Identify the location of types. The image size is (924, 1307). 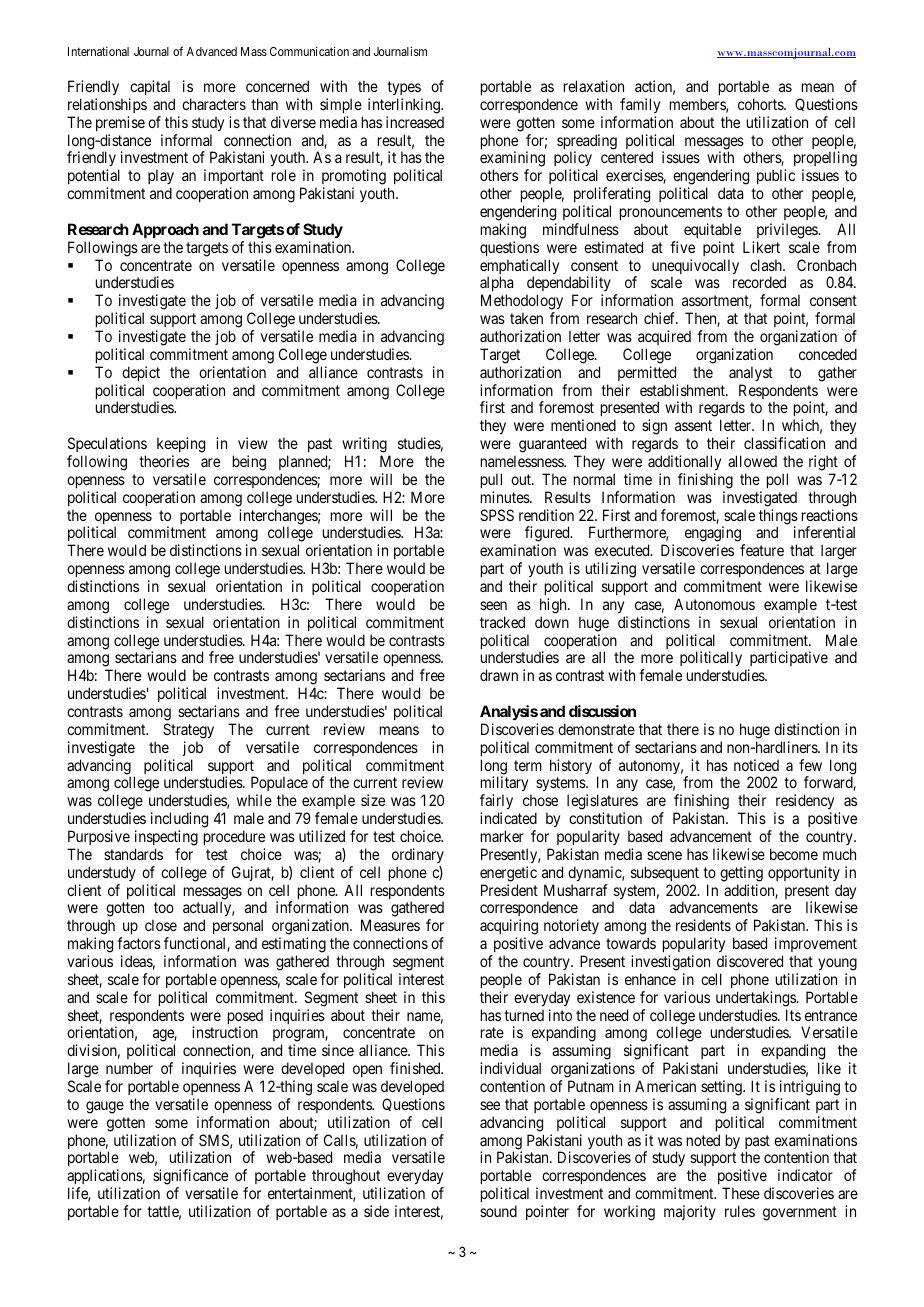
(404, 88).
